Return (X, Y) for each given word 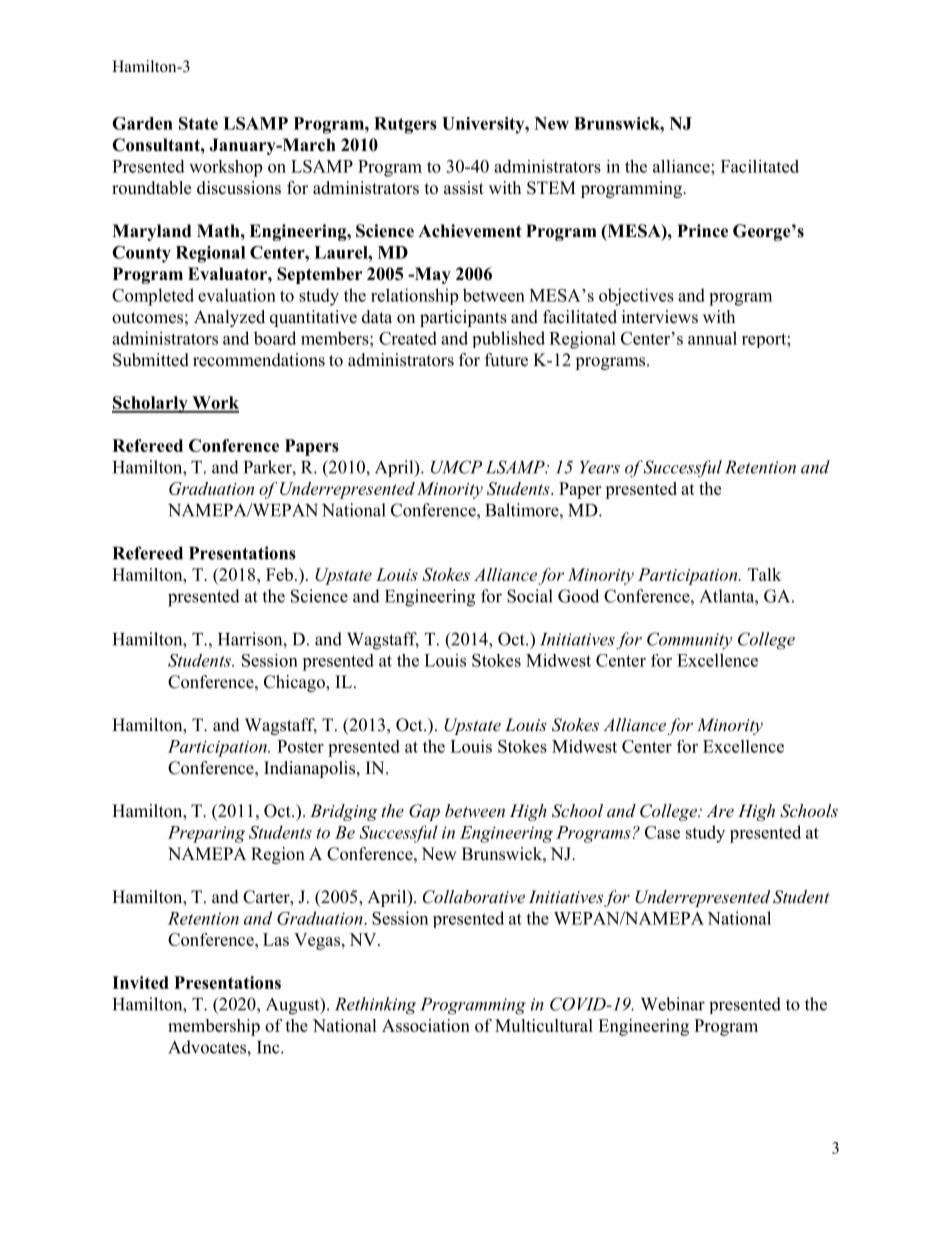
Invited (140, 982)
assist (464, 188)
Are (720, 810)
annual (712, 338)
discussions (239, 188)
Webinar (673, 1004)
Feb (279, 574)
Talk (764, 574)
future (506, 360)
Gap (424, 812)
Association (426, 1025)
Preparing (206, 834)
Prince (702, 231)
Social (530, 596)
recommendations (259, 360)
